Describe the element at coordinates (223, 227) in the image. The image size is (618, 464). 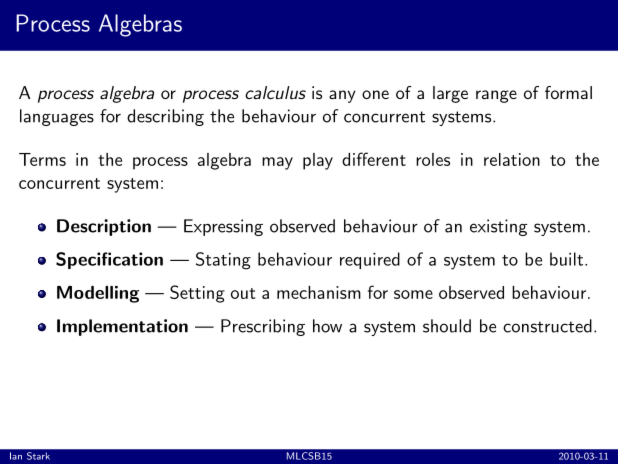
I see `Expressing` at that location.
